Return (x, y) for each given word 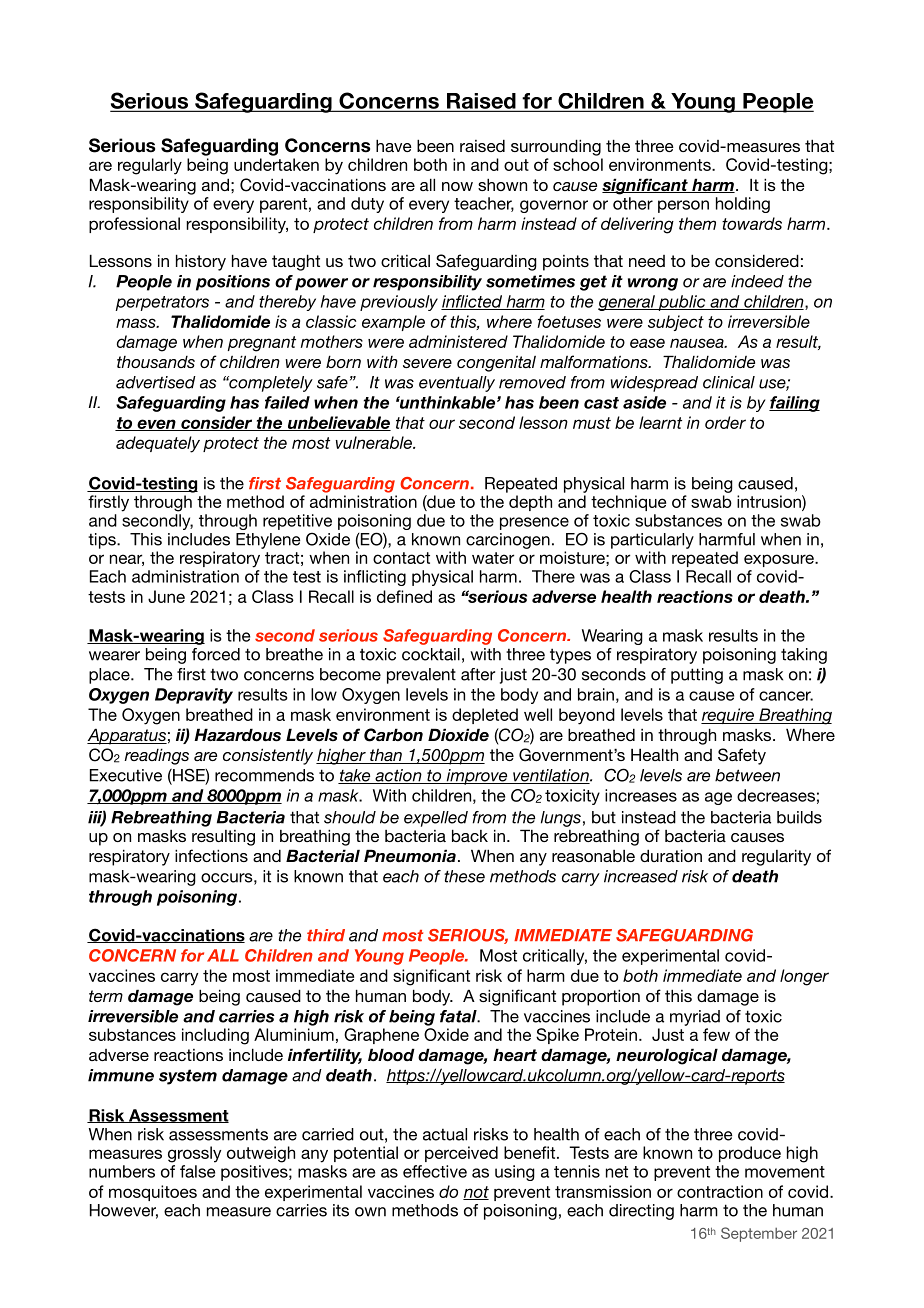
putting (697, 676)
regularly (150, 166)
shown (502, 184)
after (478, 674)
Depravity (194, 696)
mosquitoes (153, 1193)
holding (743, 205)
